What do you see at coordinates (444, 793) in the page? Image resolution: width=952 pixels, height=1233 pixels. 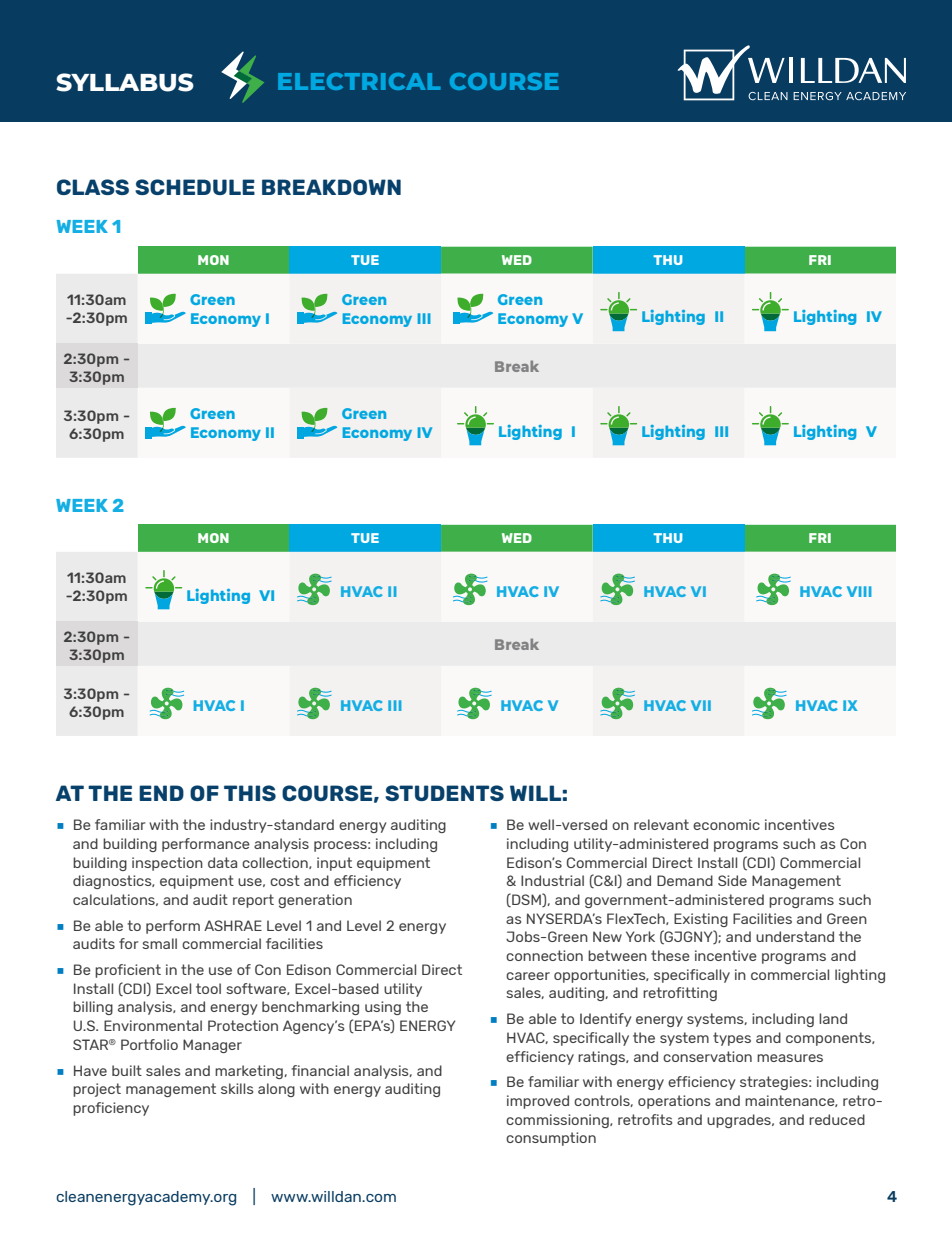 I see `STUDENTS` at bounding box center [444, 793].
